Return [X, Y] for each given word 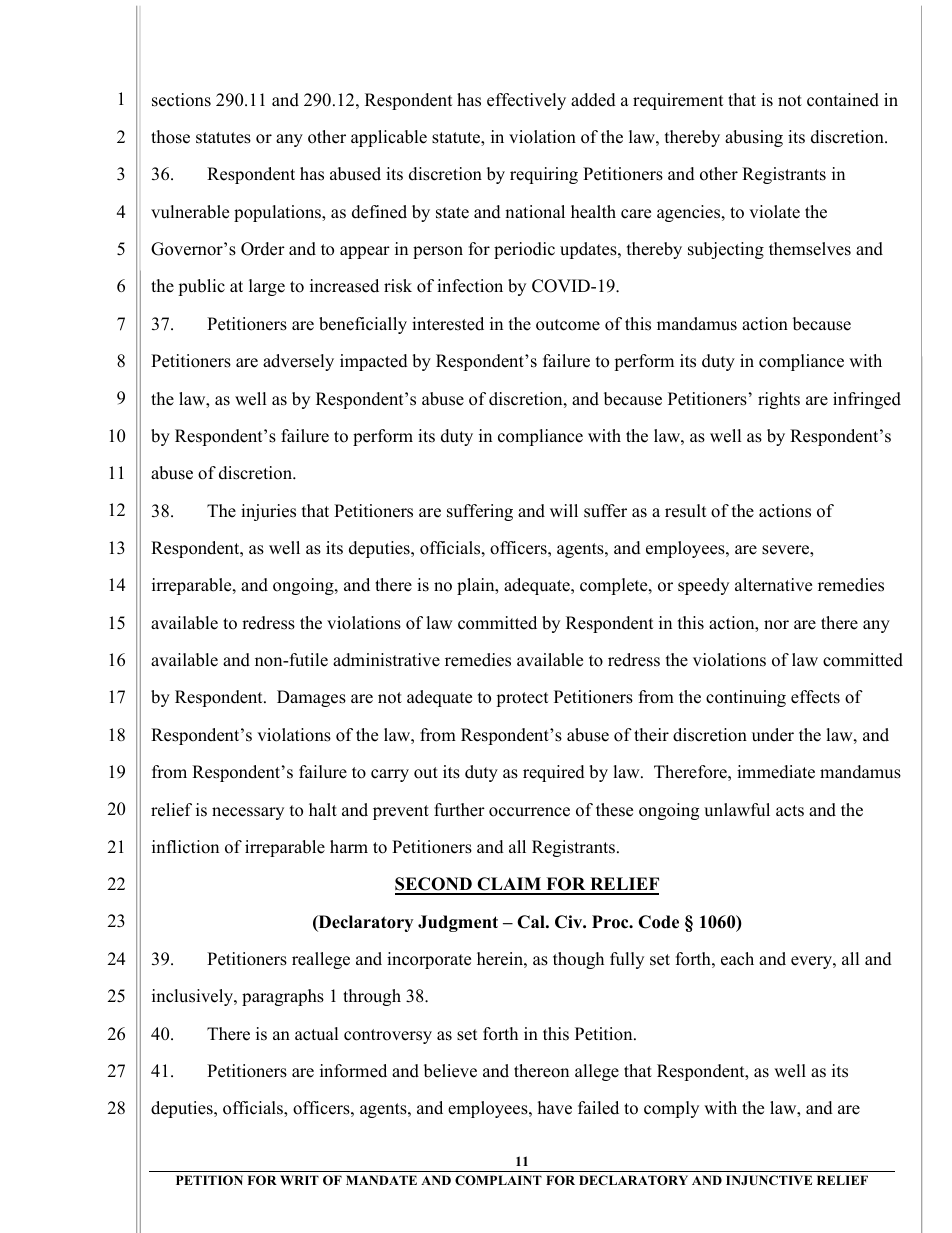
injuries [268, 512]
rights [779, 400]
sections [181, 100]
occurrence [529, 812]
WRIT [299, 1180]
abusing [754, 138]
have [555, 1108]
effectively [526, 101]
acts [790, 811]
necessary [248, 813]
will [564, 510]
